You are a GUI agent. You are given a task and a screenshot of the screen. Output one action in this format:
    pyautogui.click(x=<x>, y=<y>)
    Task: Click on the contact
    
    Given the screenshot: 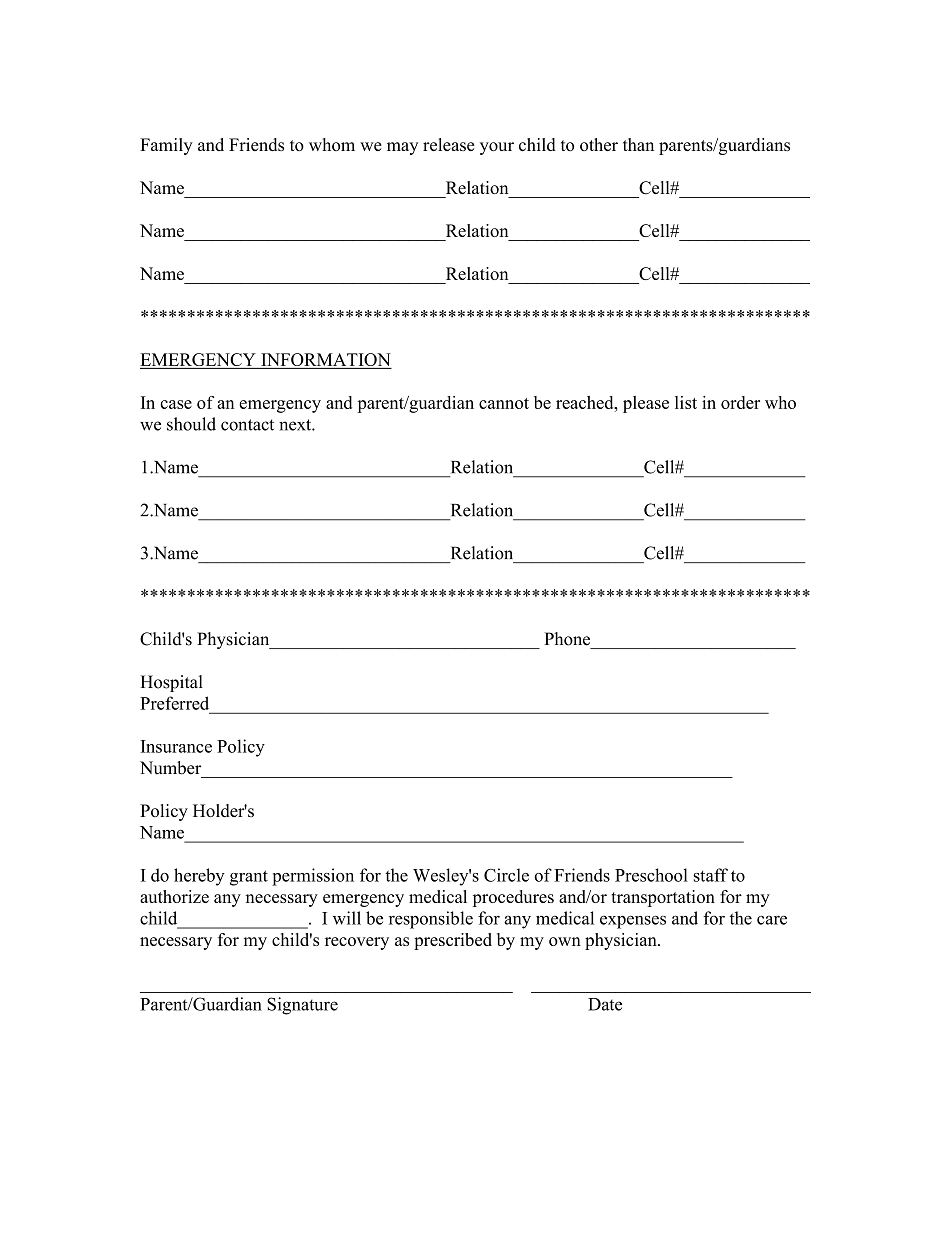 What is the action you would take?
    pyautogui.click(x=247, y=425)
